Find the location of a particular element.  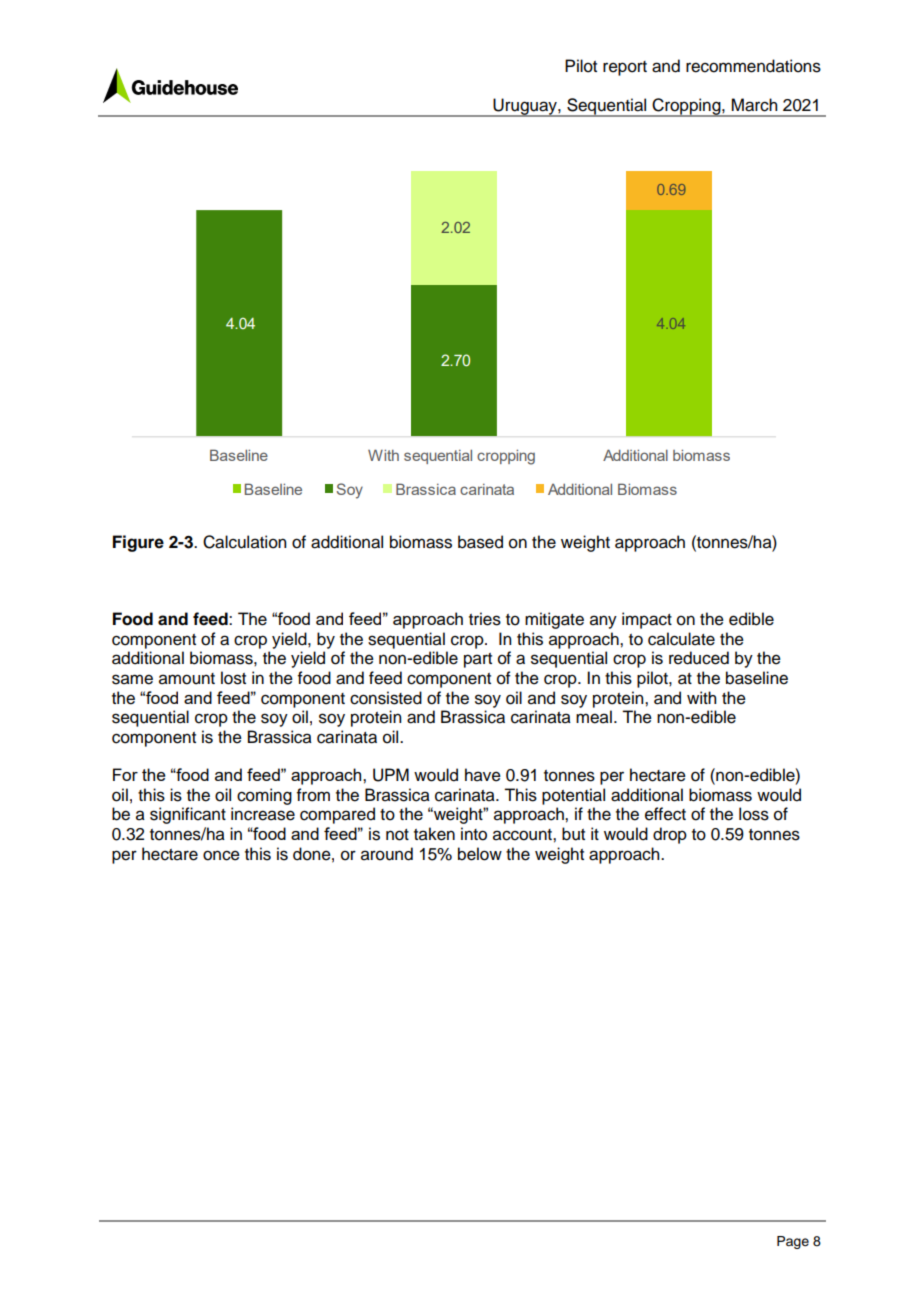

Page is located at coordinates (793, 1242).
